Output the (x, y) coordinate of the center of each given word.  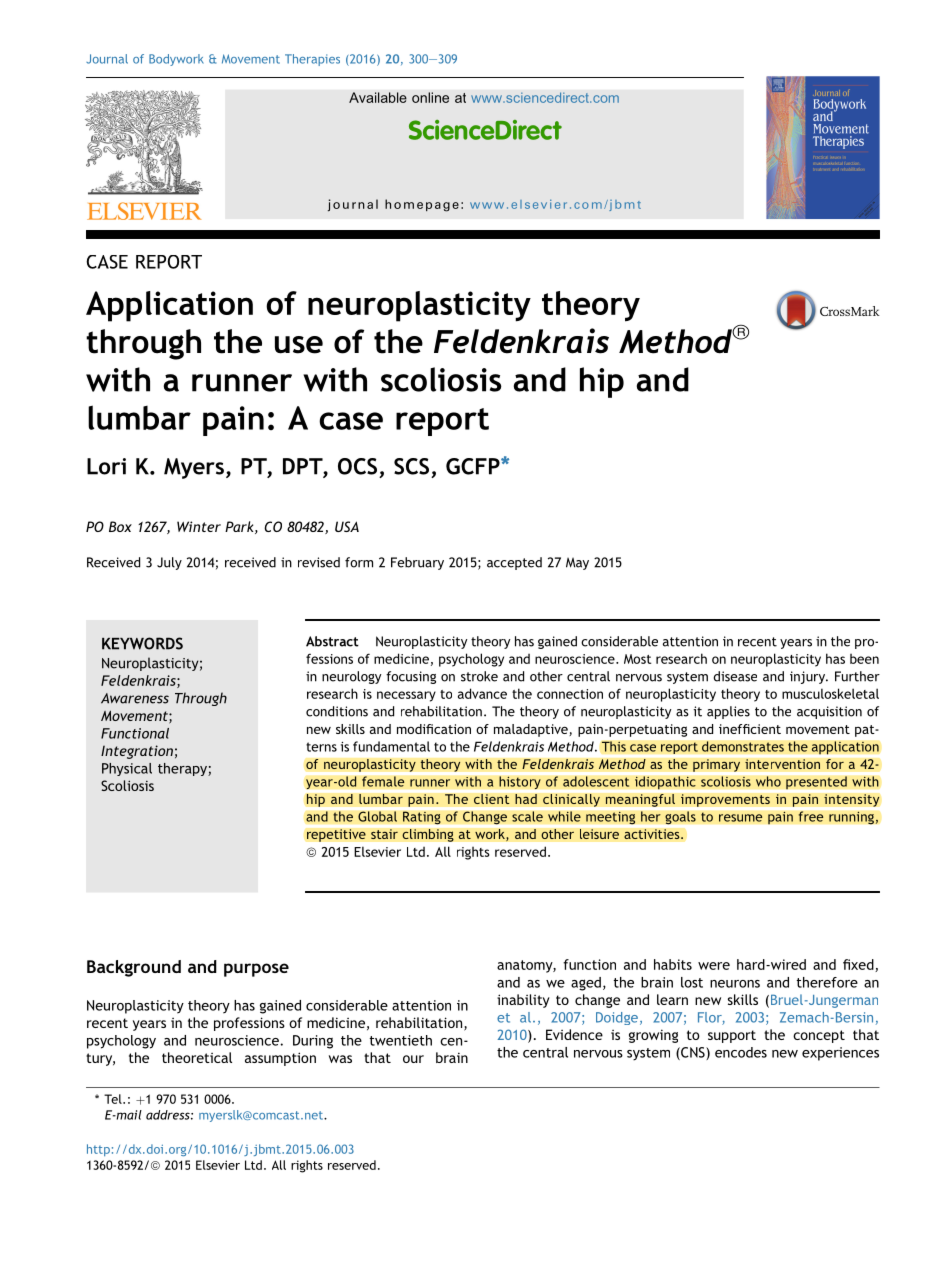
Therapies (312, 60)
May (577, 563)
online (430, 97)
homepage (422, 205)
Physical (127, 769)
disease (735, 676)
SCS (411, 466)
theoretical (197, 1057)
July (169, 563)
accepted (514, 563)
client (492, 799)
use (299, 345)
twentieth (401, 1040)
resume (741, 818)
